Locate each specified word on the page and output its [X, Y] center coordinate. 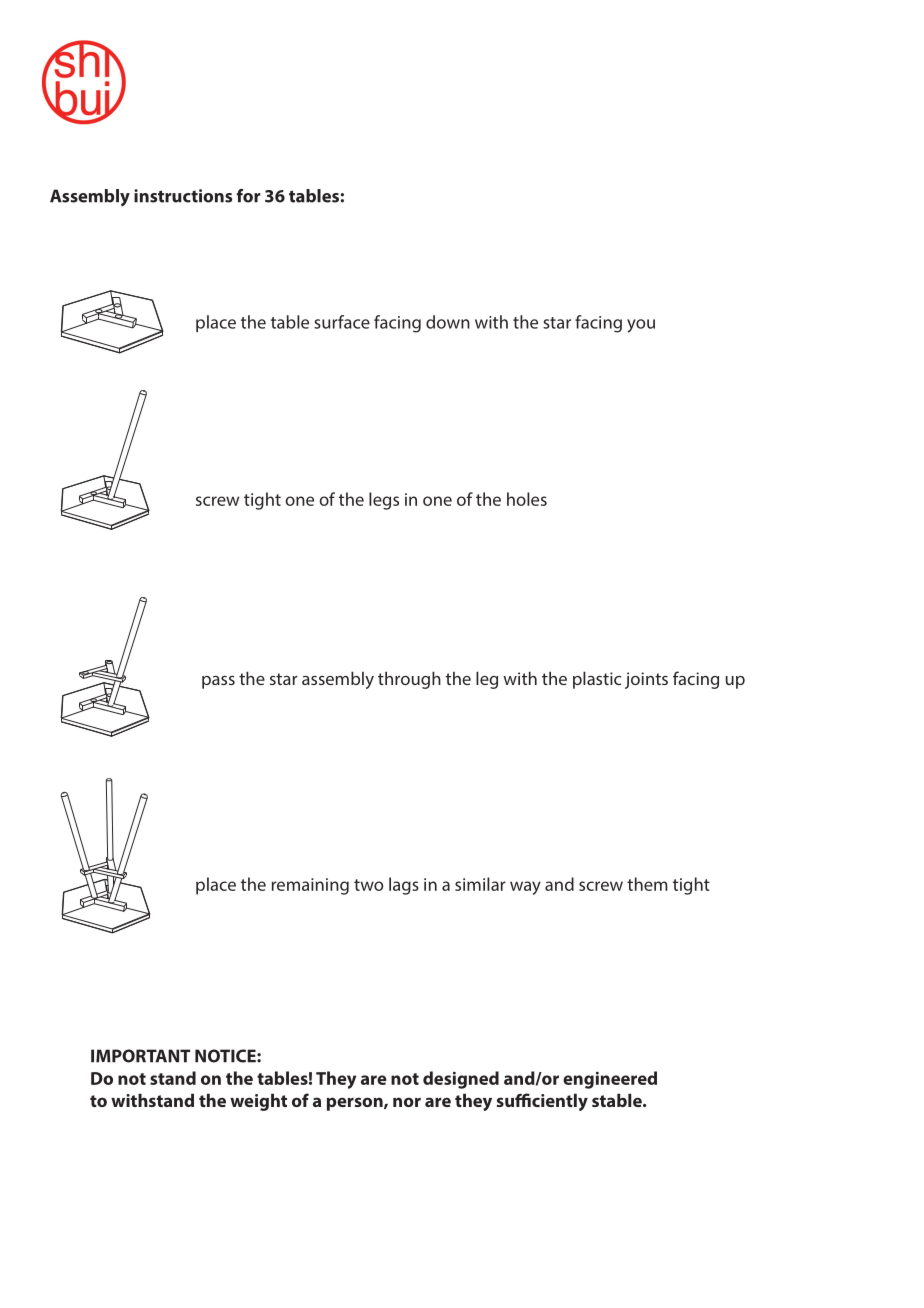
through [409, 680]
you [641, 326]
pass [218, 682]
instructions [183, 196]
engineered [610, 1080]
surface [342, 322]
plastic [597, 680]
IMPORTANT [140, 1056]
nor [407, 1102]
